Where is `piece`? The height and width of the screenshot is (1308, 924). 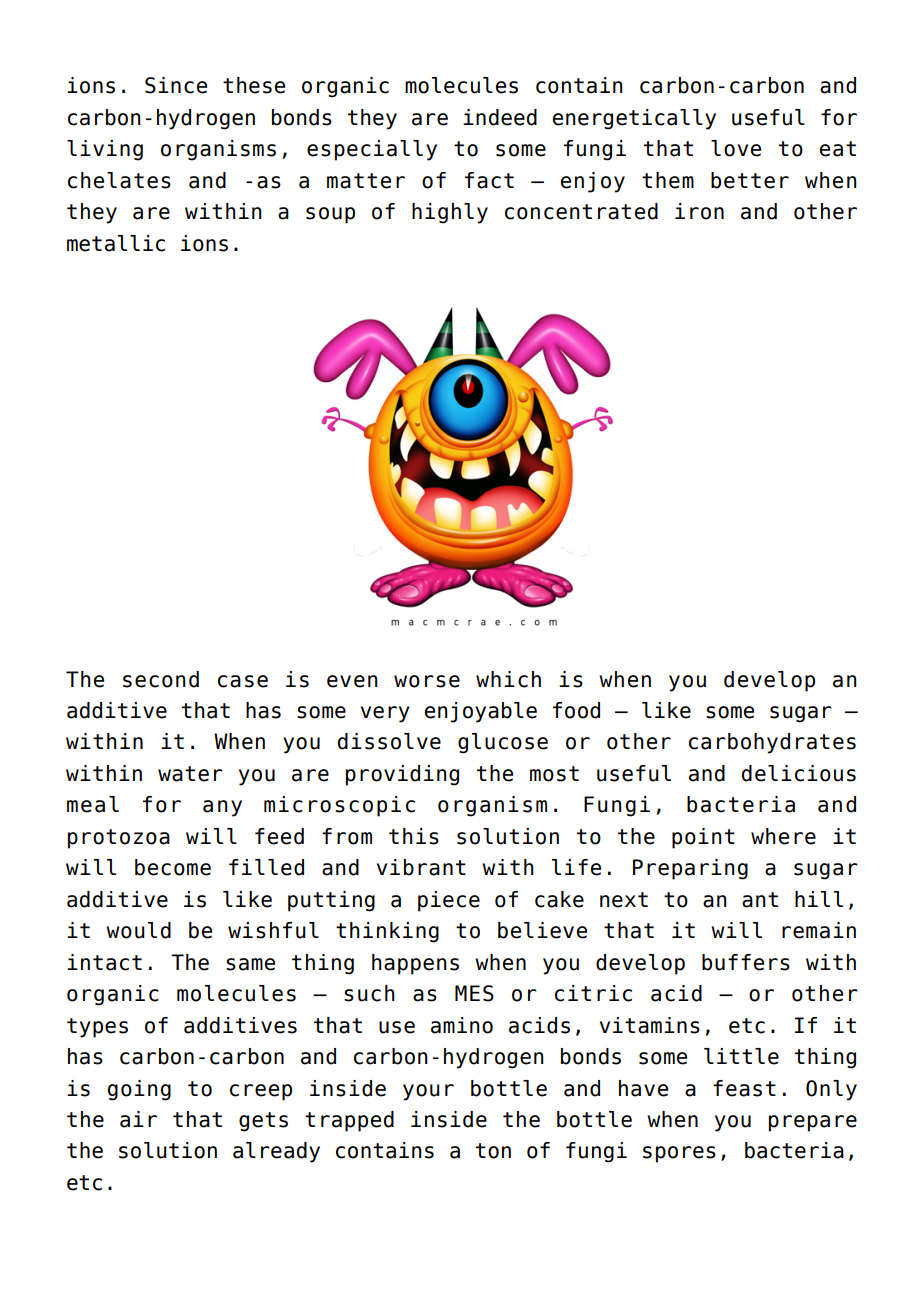
piece is located at coordinates (449, 901).
